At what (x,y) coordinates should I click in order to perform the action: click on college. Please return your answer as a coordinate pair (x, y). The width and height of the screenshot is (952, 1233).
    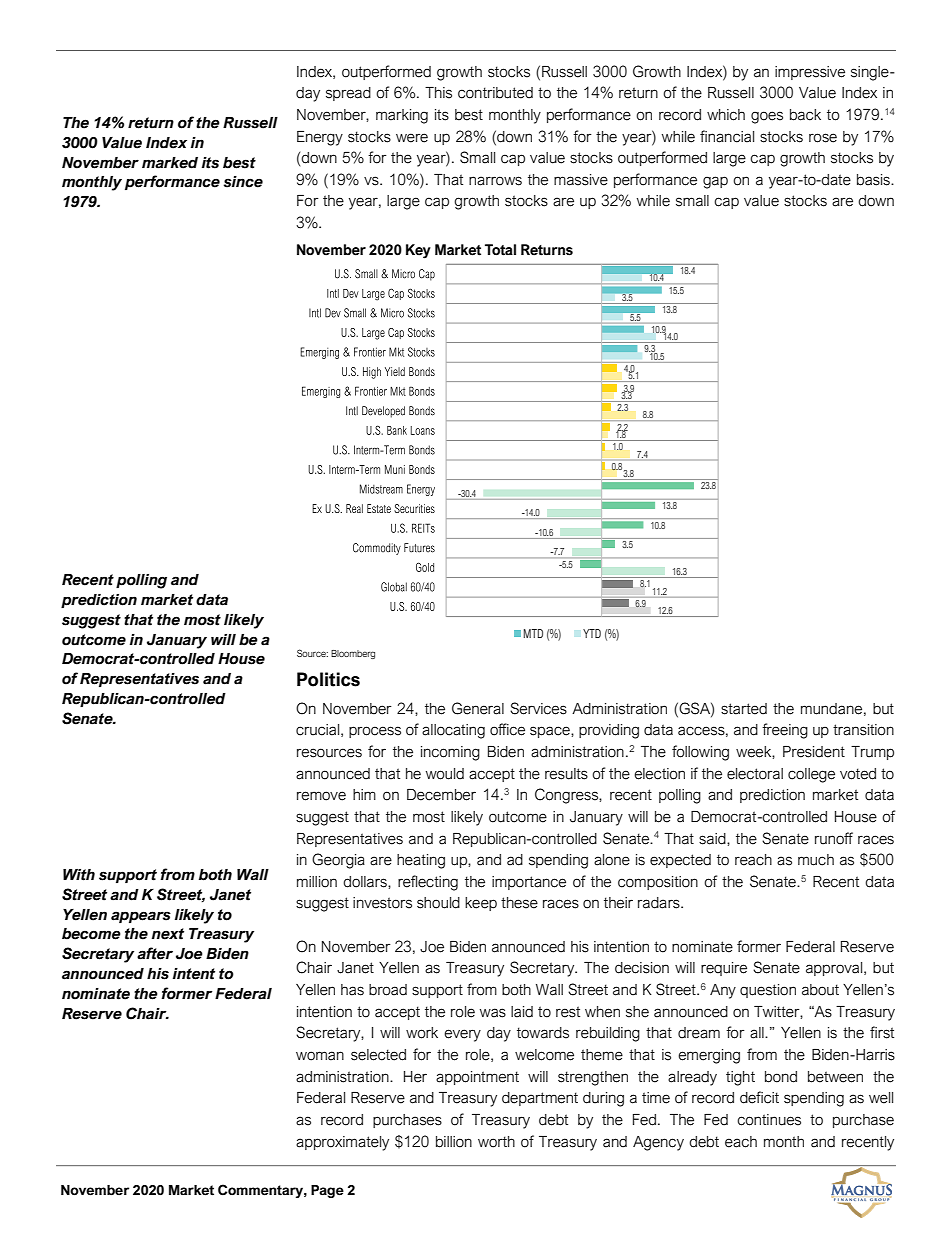
    Looking at the image, I should click on (811, 775).
